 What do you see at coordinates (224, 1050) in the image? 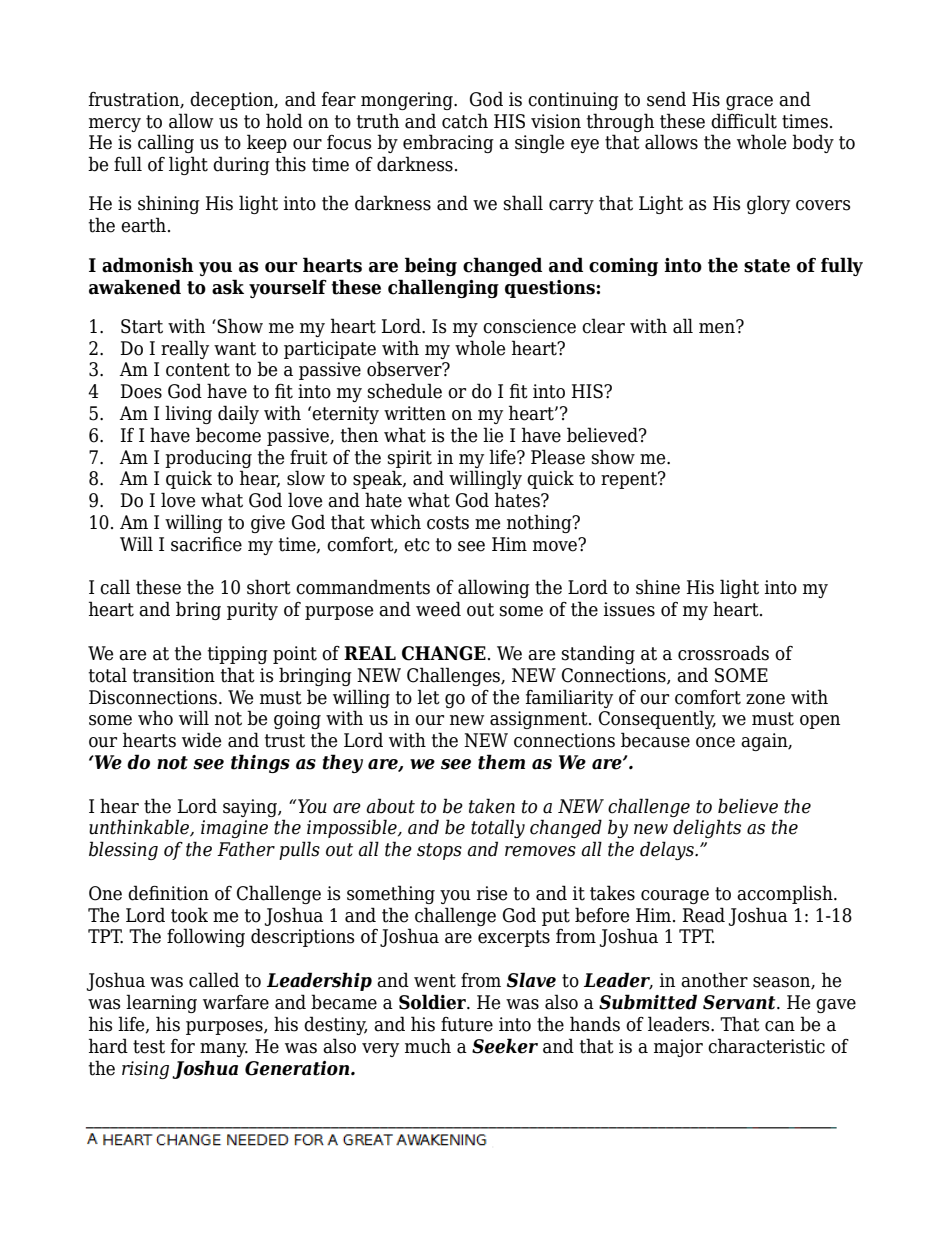
I see `many` at bounding box center [224, 1050].
